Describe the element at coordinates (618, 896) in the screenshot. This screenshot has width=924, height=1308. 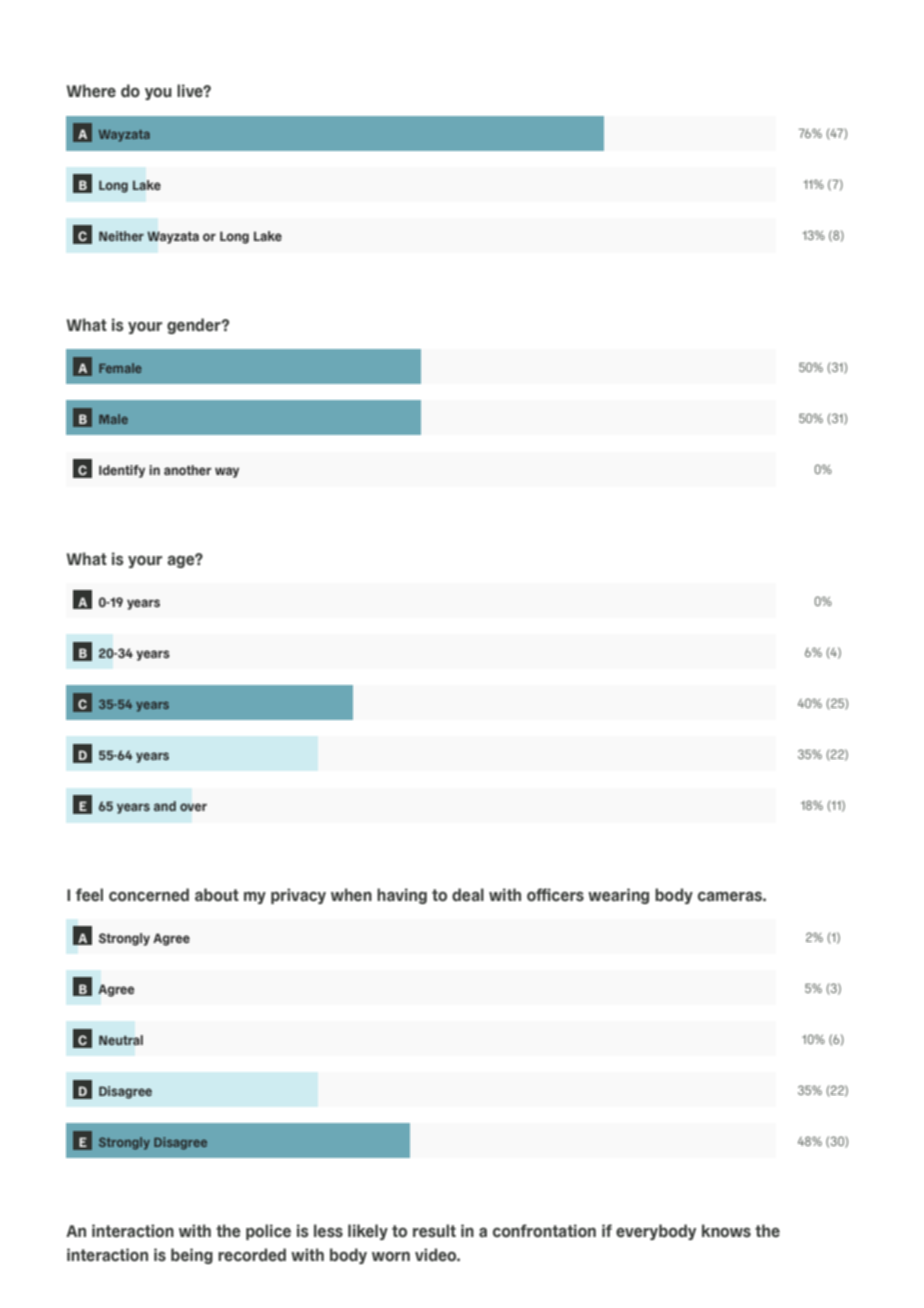
I see `wearing` at that location.
